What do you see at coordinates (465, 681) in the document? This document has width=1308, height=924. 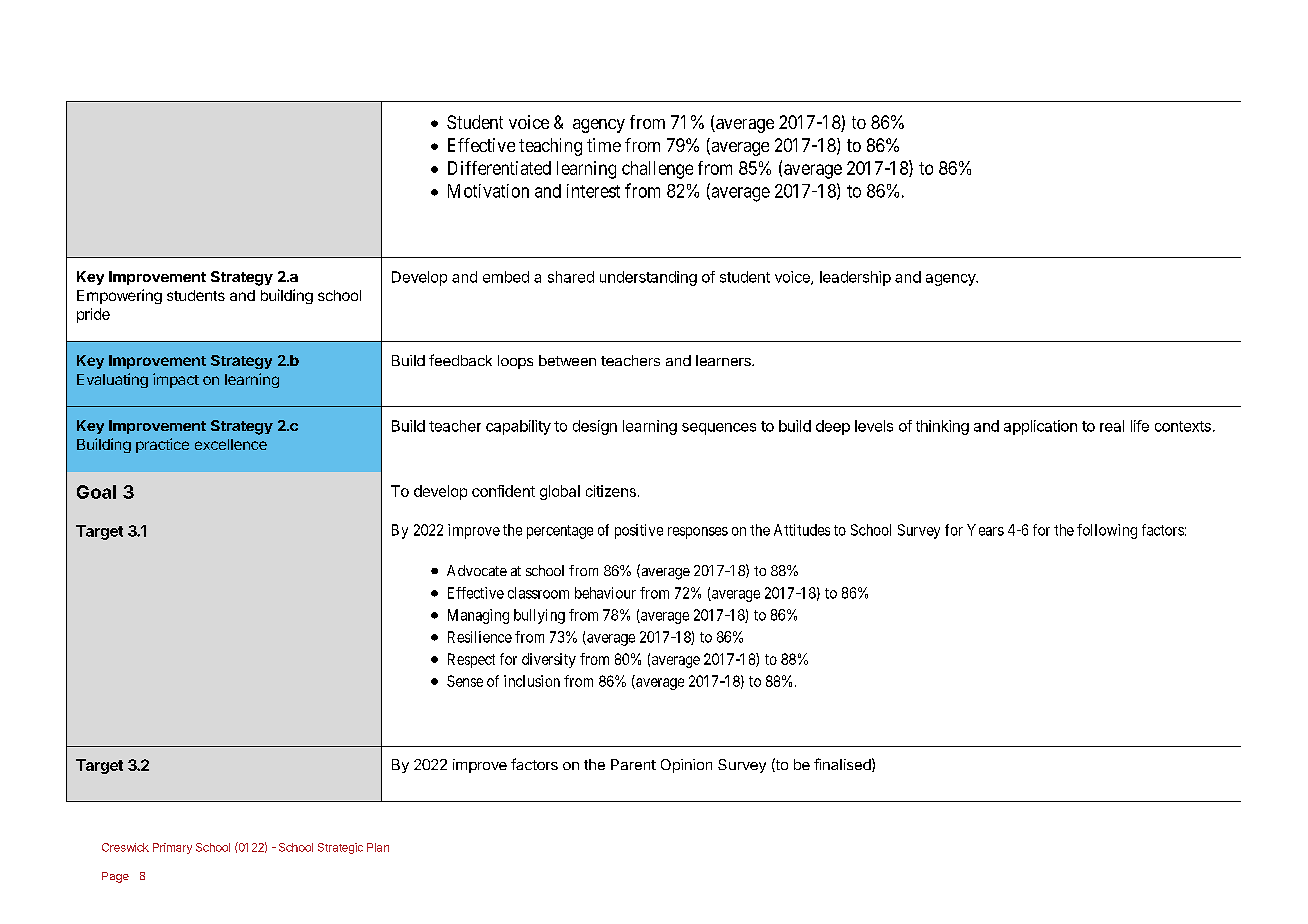 I see `Sense` at bounding box center [465, 681].
